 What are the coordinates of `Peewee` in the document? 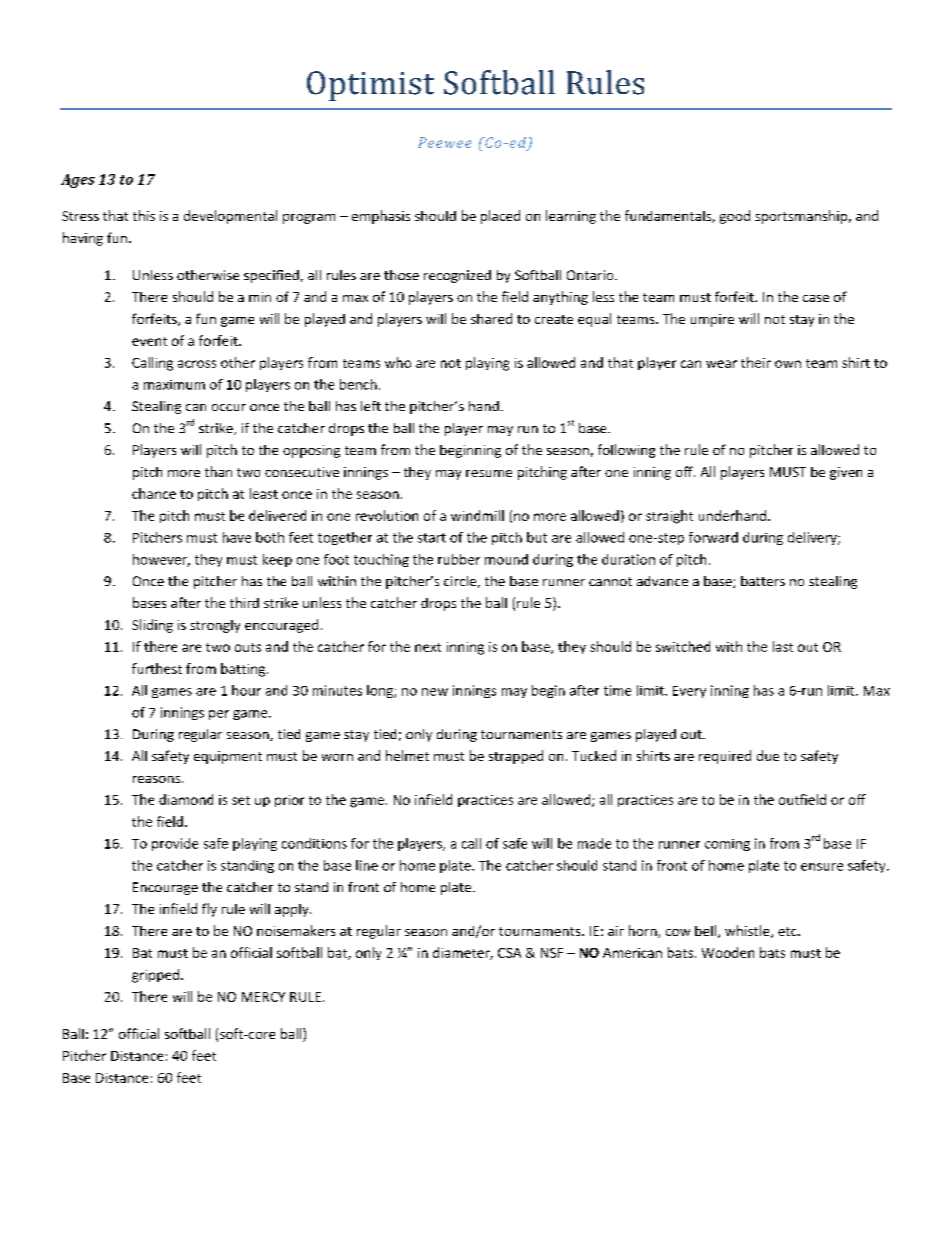 It's located at (444, 142).
